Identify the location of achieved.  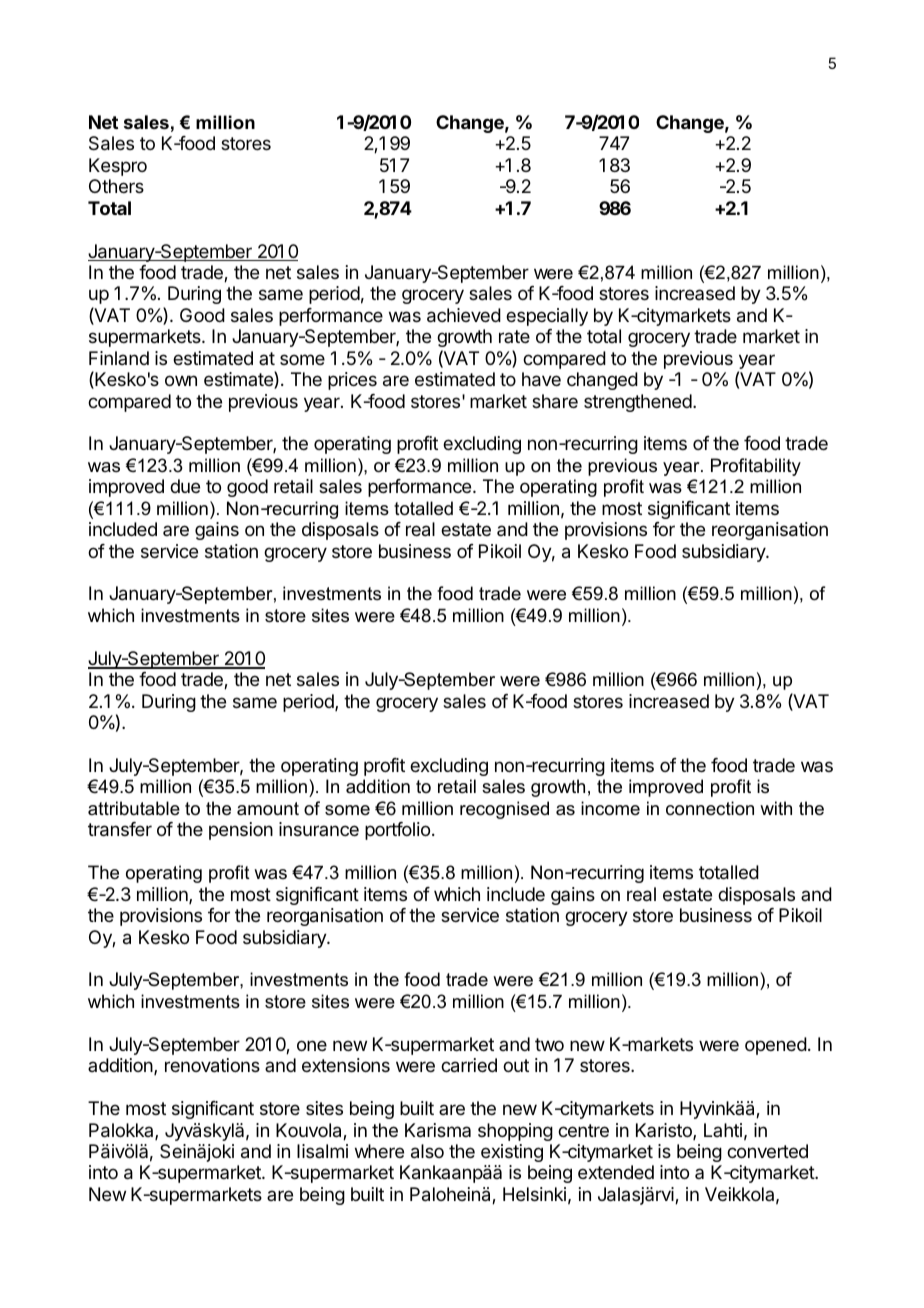
(464, 315).
